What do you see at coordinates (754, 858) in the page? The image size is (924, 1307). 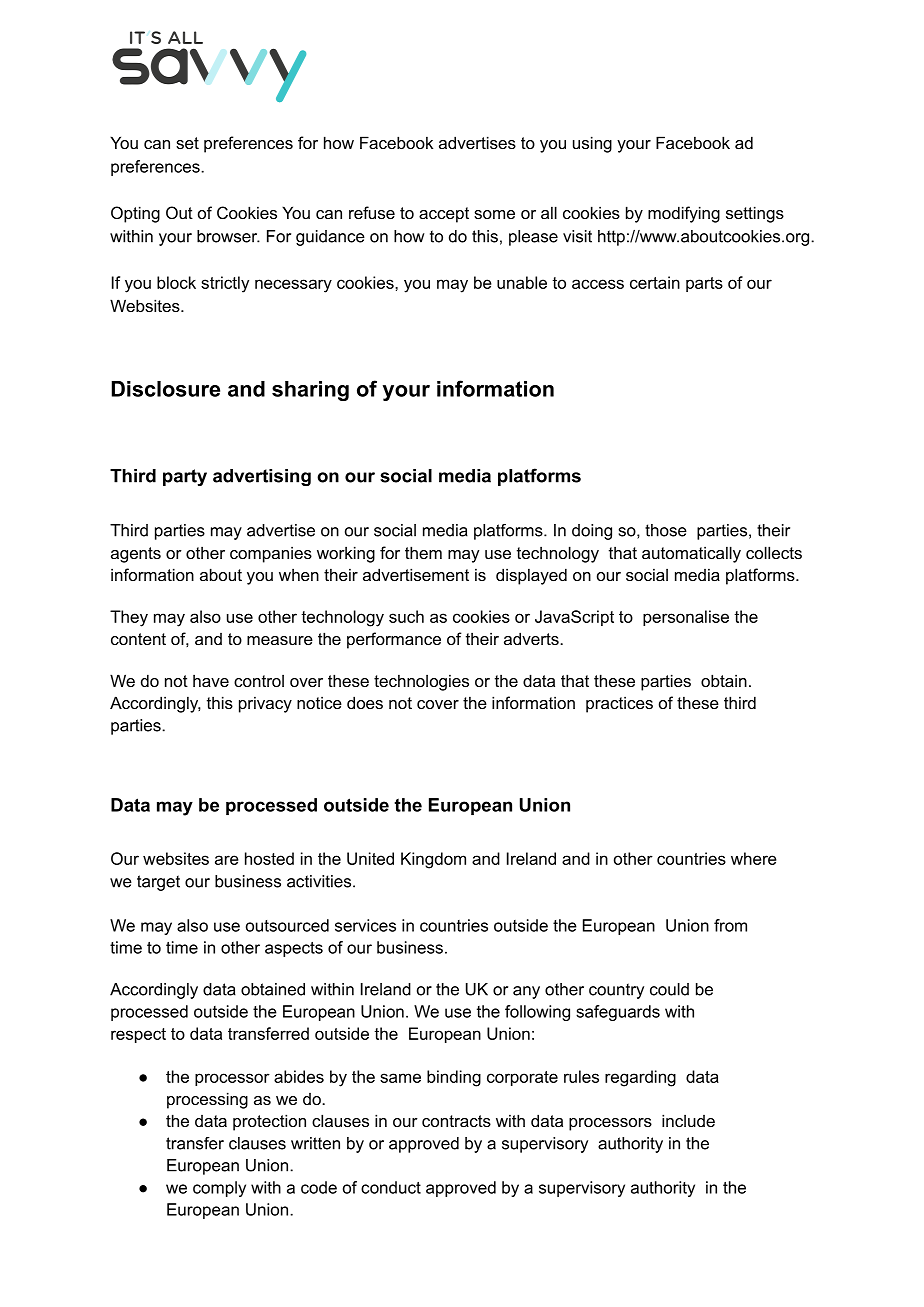 I see `where` at bounding box center [754, 858].
